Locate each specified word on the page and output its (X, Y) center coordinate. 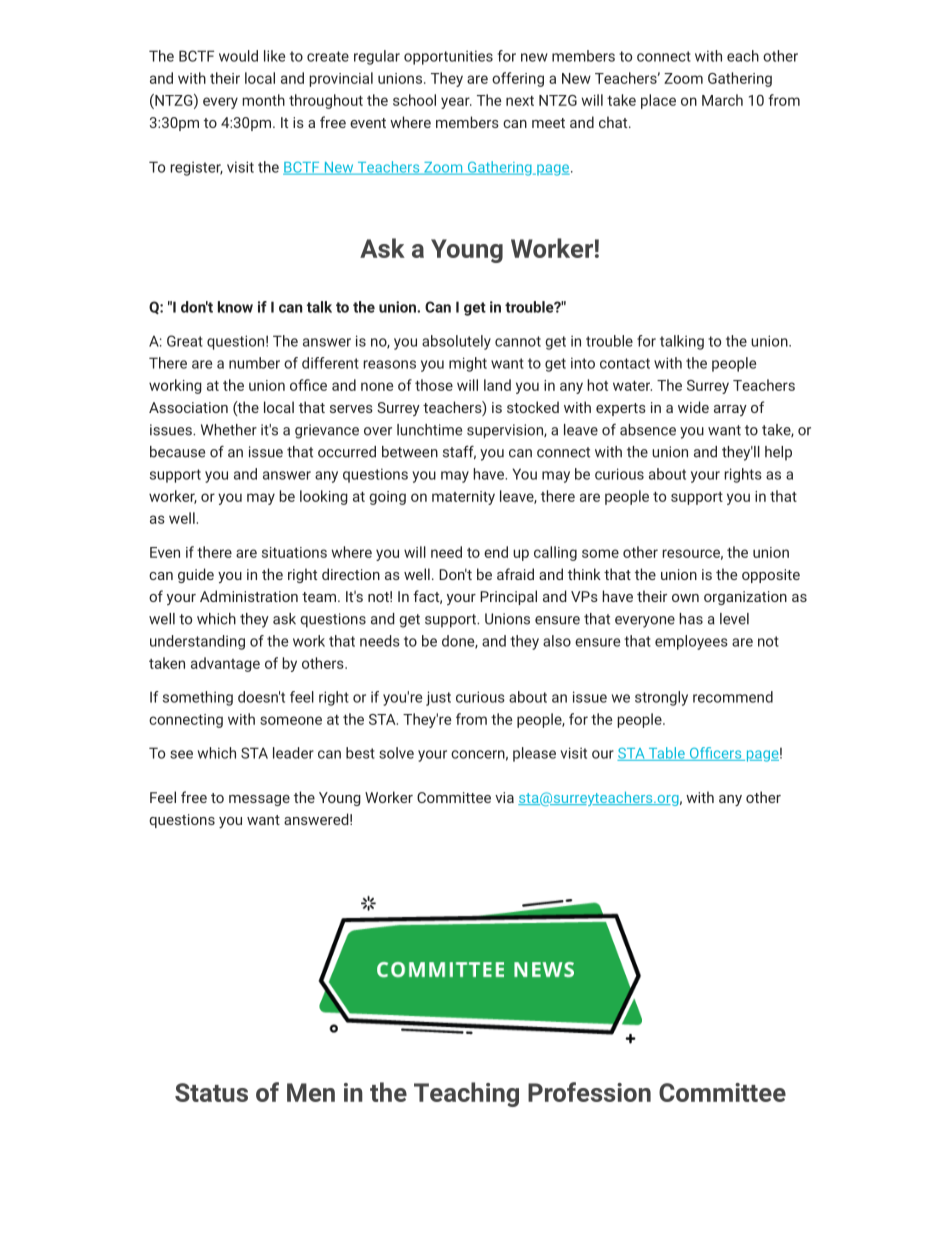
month (263, 100)
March (722, 100)
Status (211, 1092)
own (685, 598)
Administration (249, 596)
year (456, 103)
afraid (515, 574)
